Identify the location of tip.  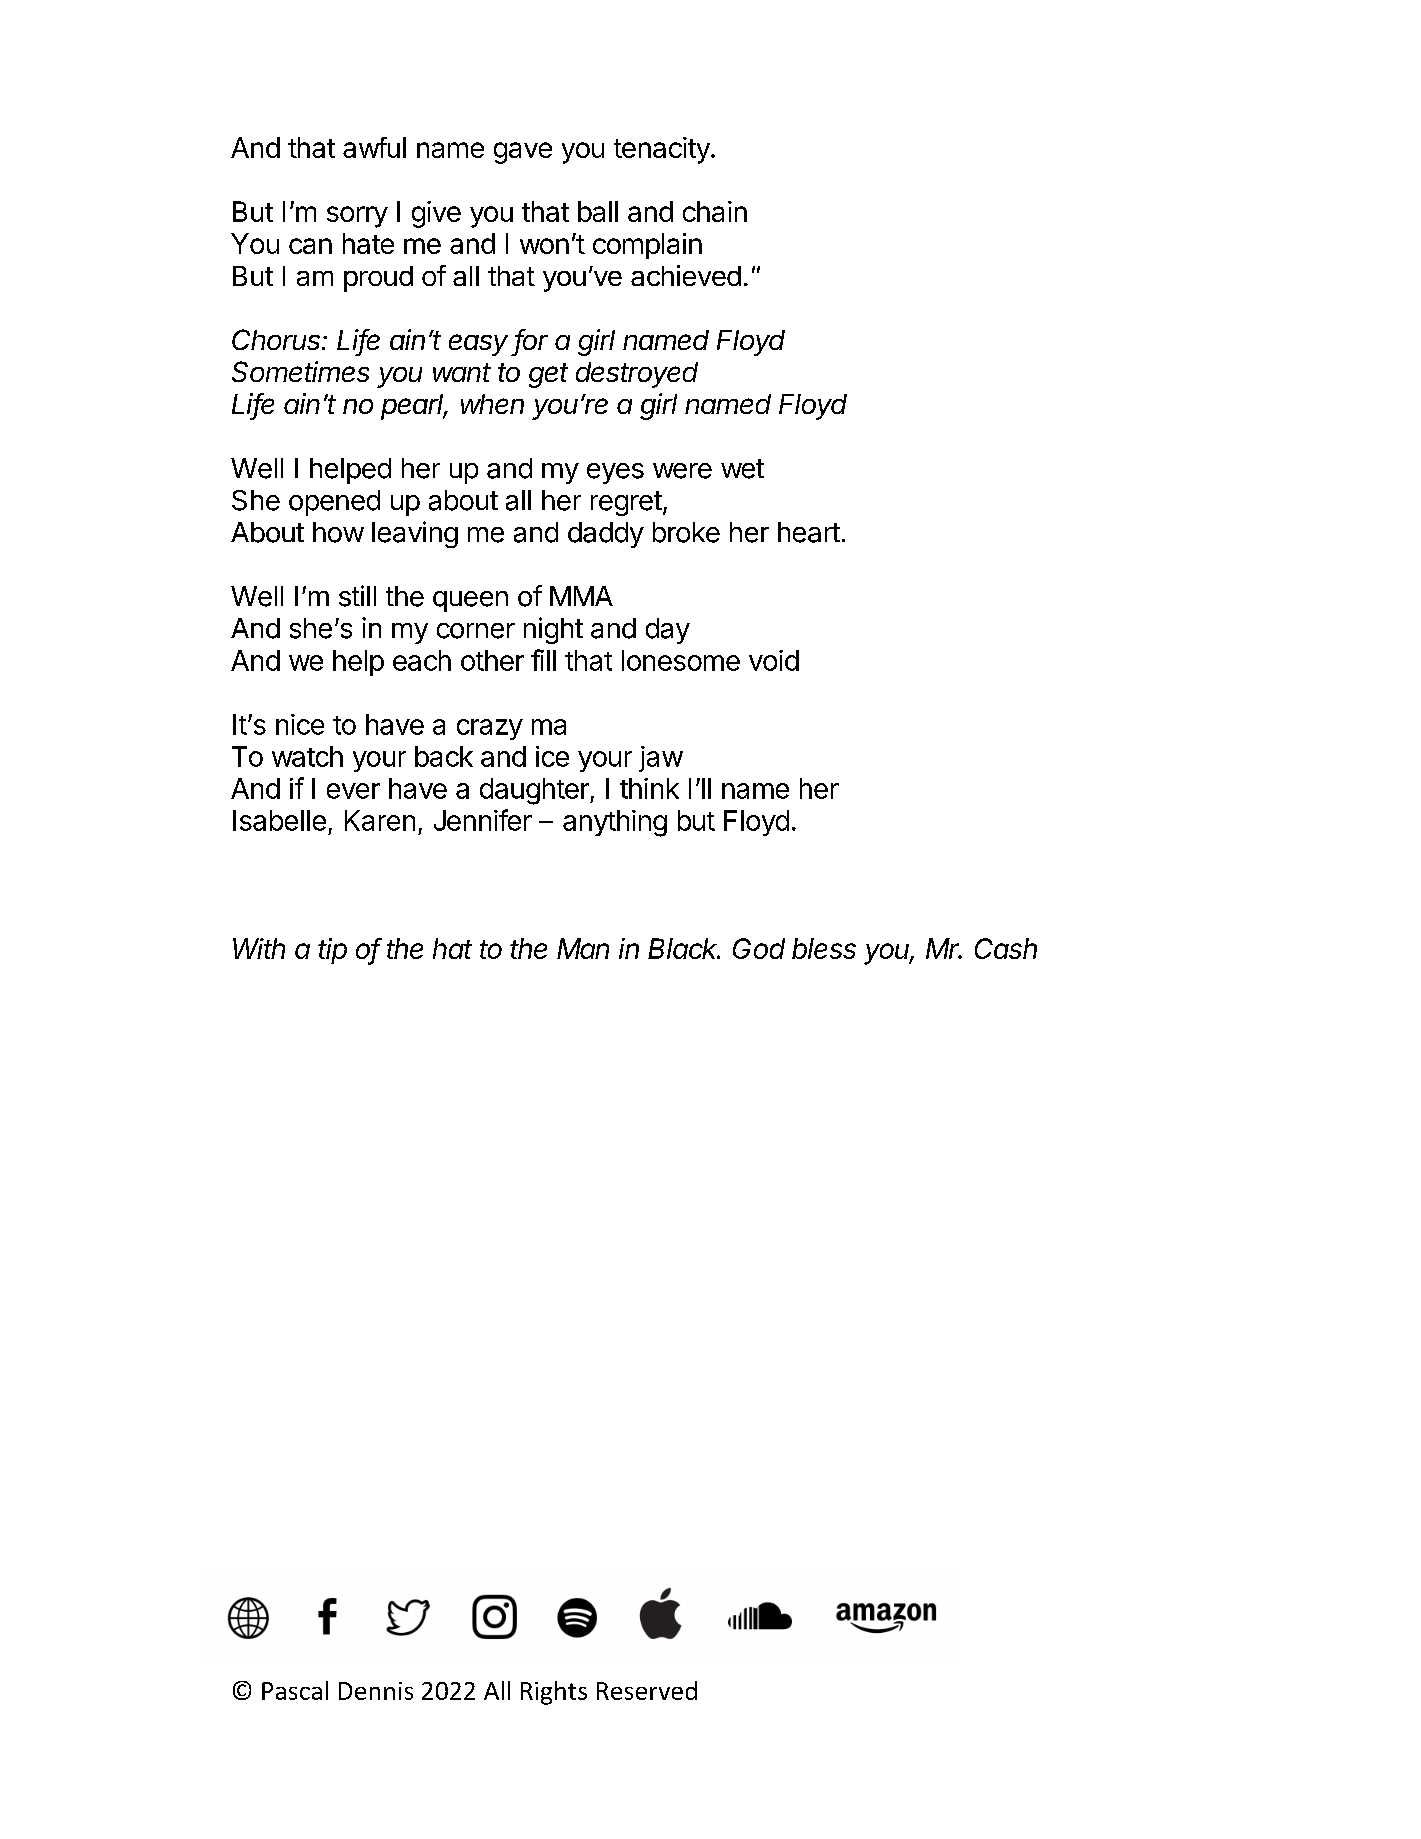
(332, 951).
